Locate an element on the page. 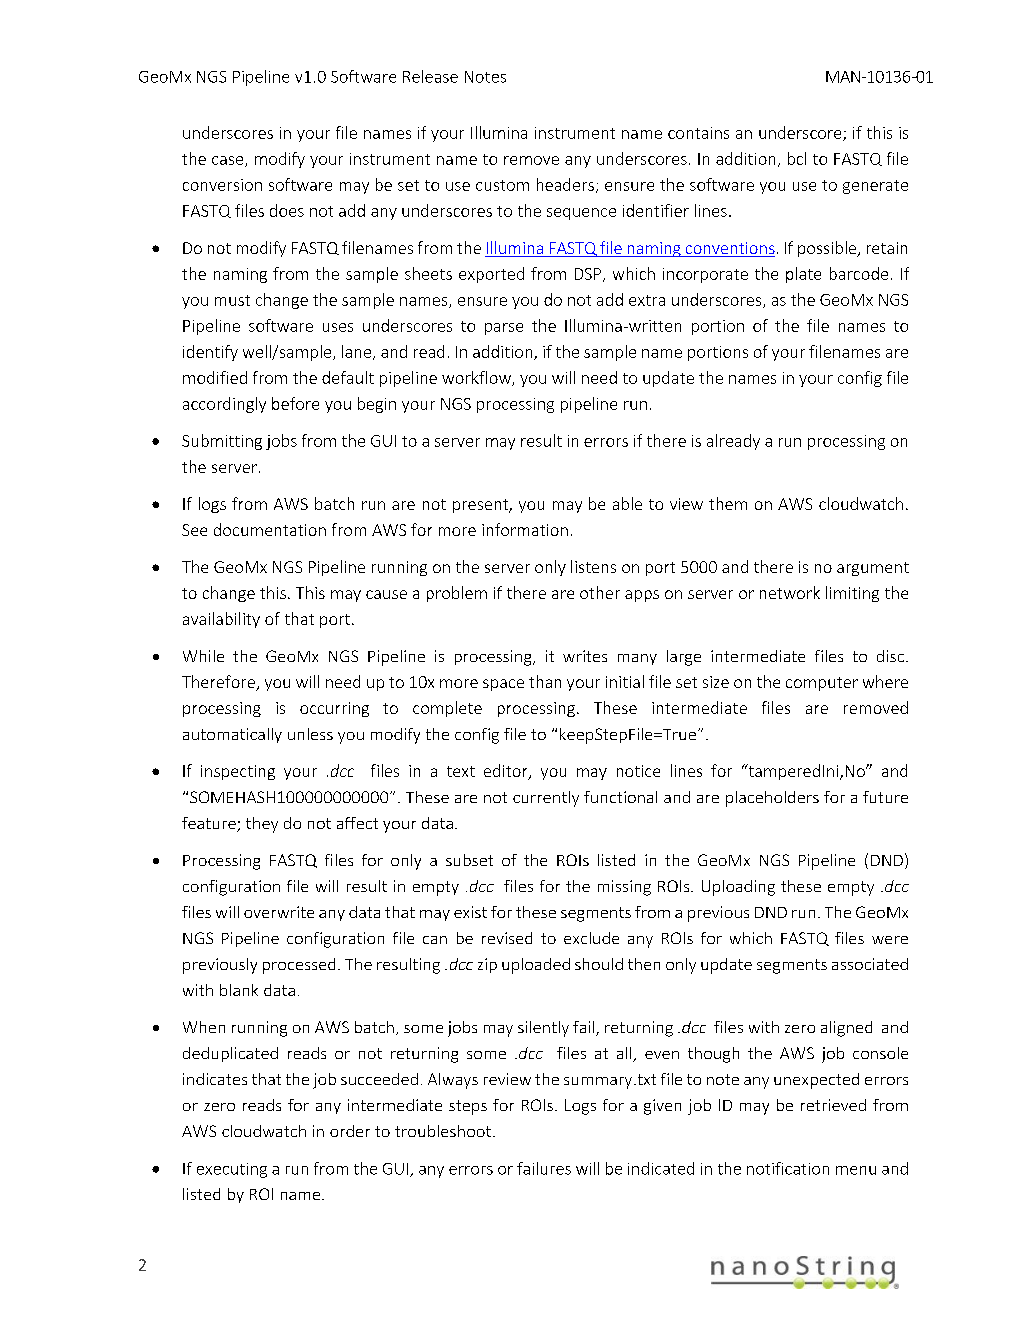 This image has height=1333, width=1030. steps is located at coordinates (468, 1107).
